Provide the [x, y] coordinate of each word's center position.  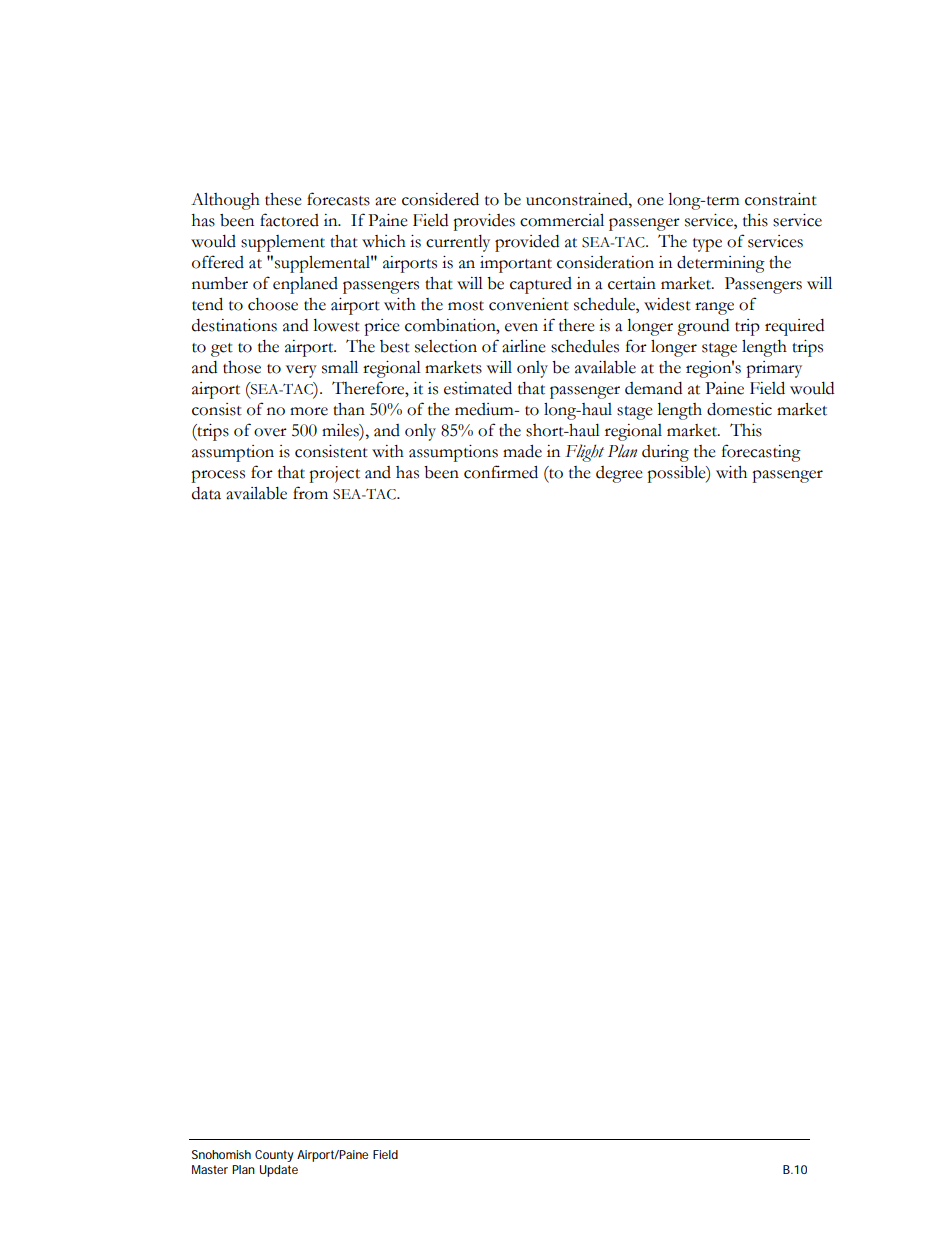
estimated [478, 388]
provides [484, 222]
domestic [739, 409]
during [665, 453]
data [206, 493]
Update [279, 1171]
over [270, 432]
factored [289, 220]
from [310, 493]
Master [210, 1169]
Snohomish [221, 1154]
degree [619, 474]
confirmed [501, 472]
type [707, 245]
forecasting [761, 453]
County [274, 1156]
